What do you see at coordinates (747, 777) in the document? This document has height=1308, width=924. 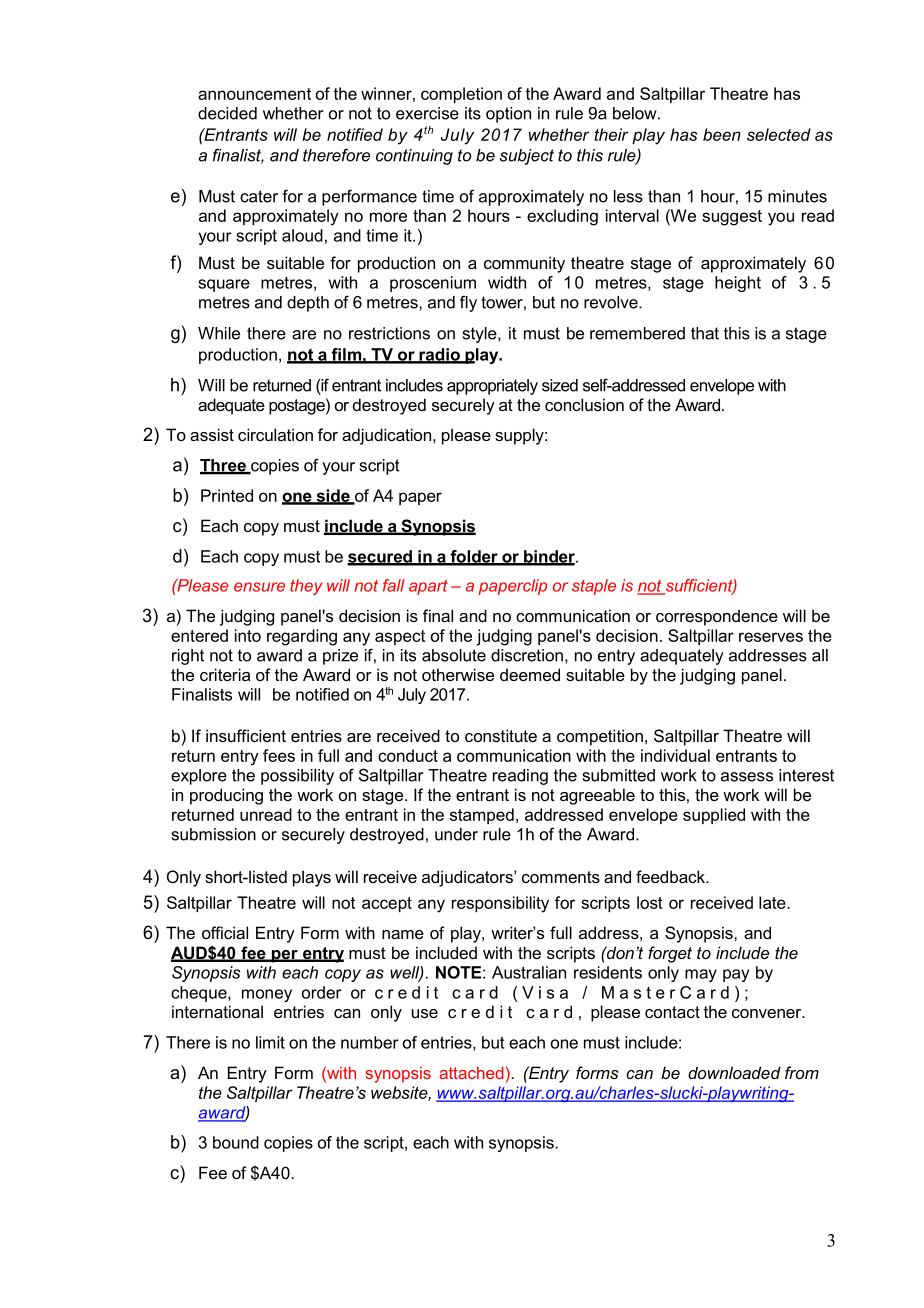 I see `assess` at bounding box center [747, 777].
